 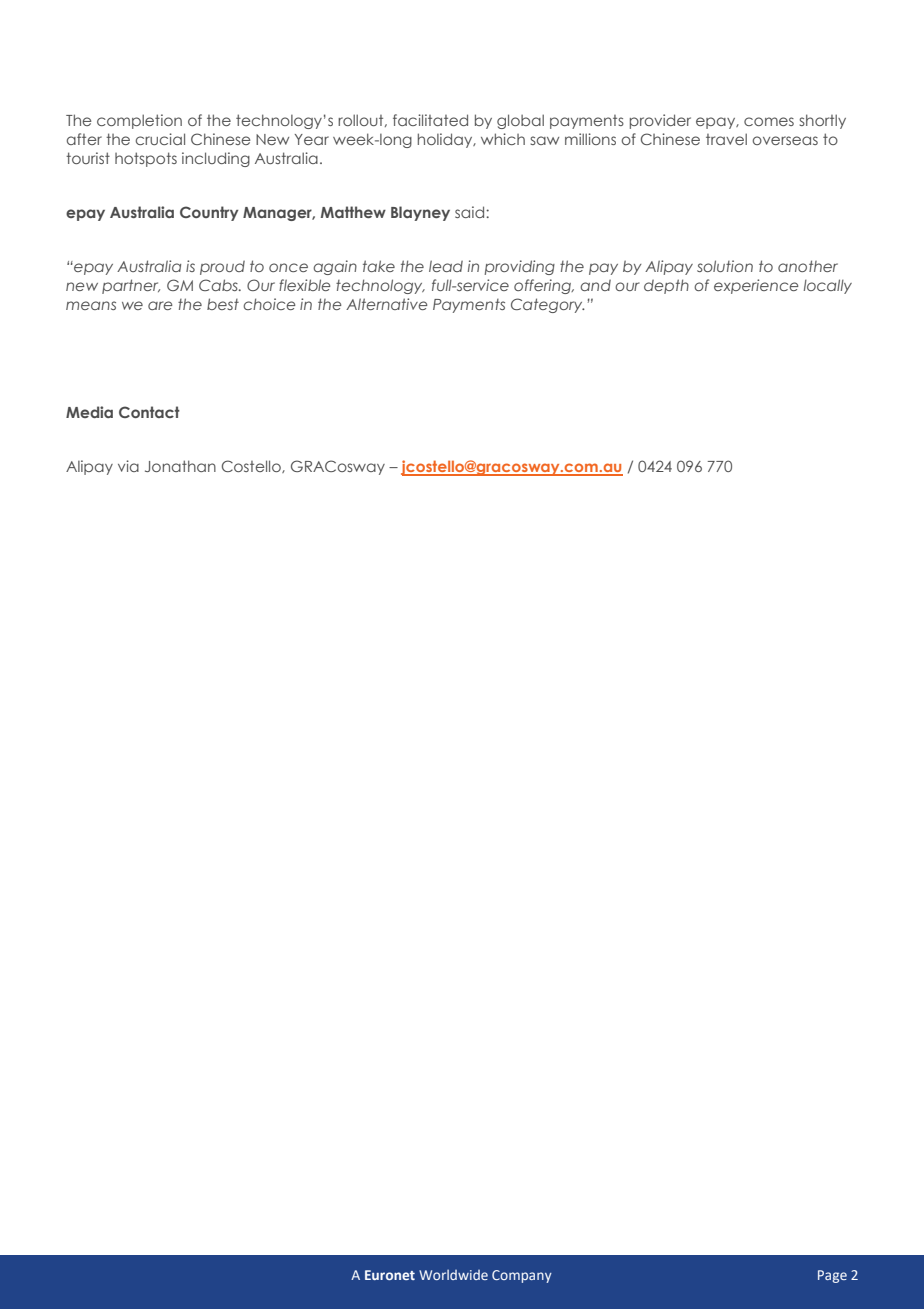 What do you see at coordinates (756, 286) in the screenshot?
I see `experience` at bounding box center [756, 286].
